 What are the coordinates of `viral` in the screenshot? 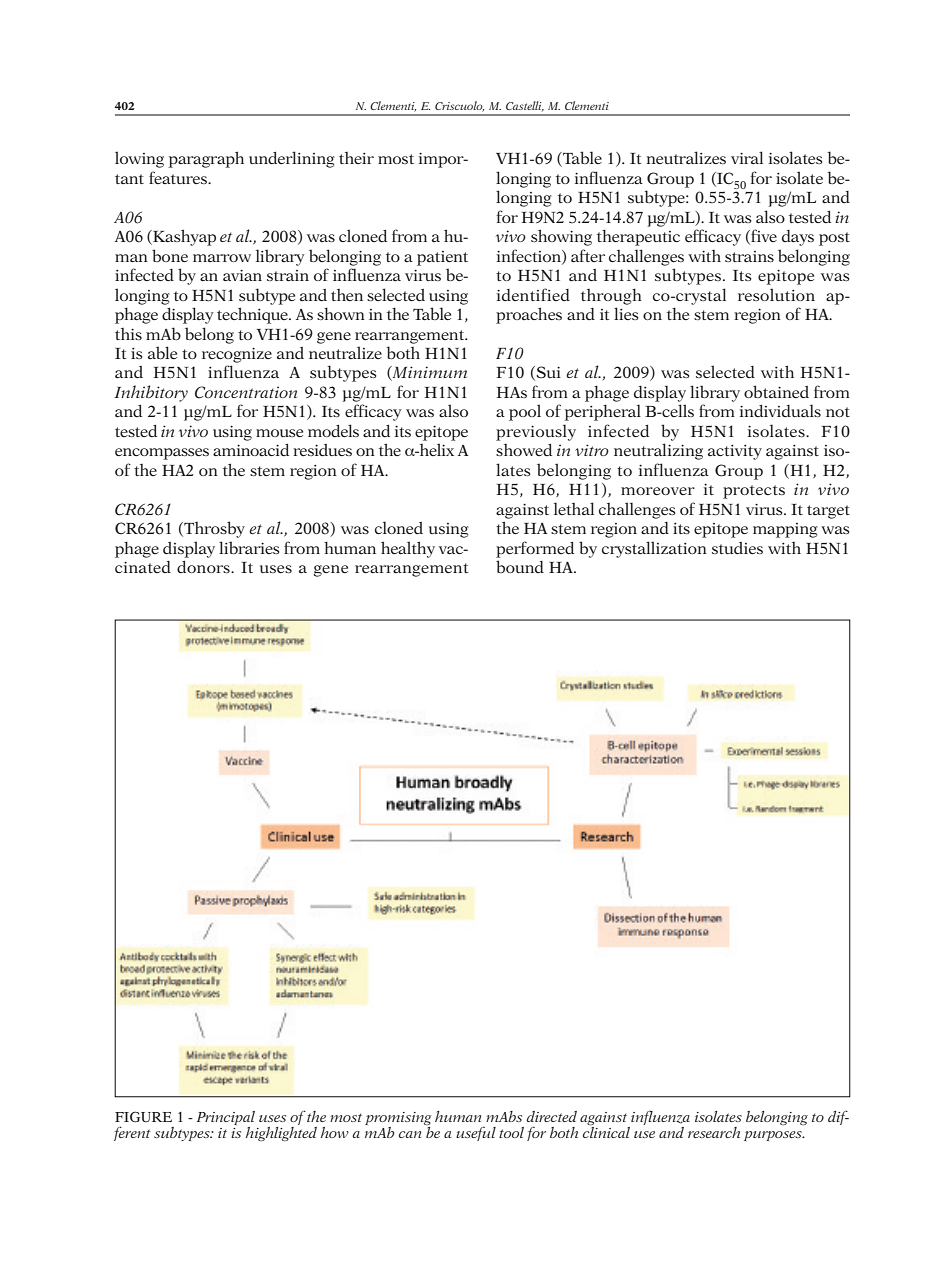 It's located at (747, 157).
